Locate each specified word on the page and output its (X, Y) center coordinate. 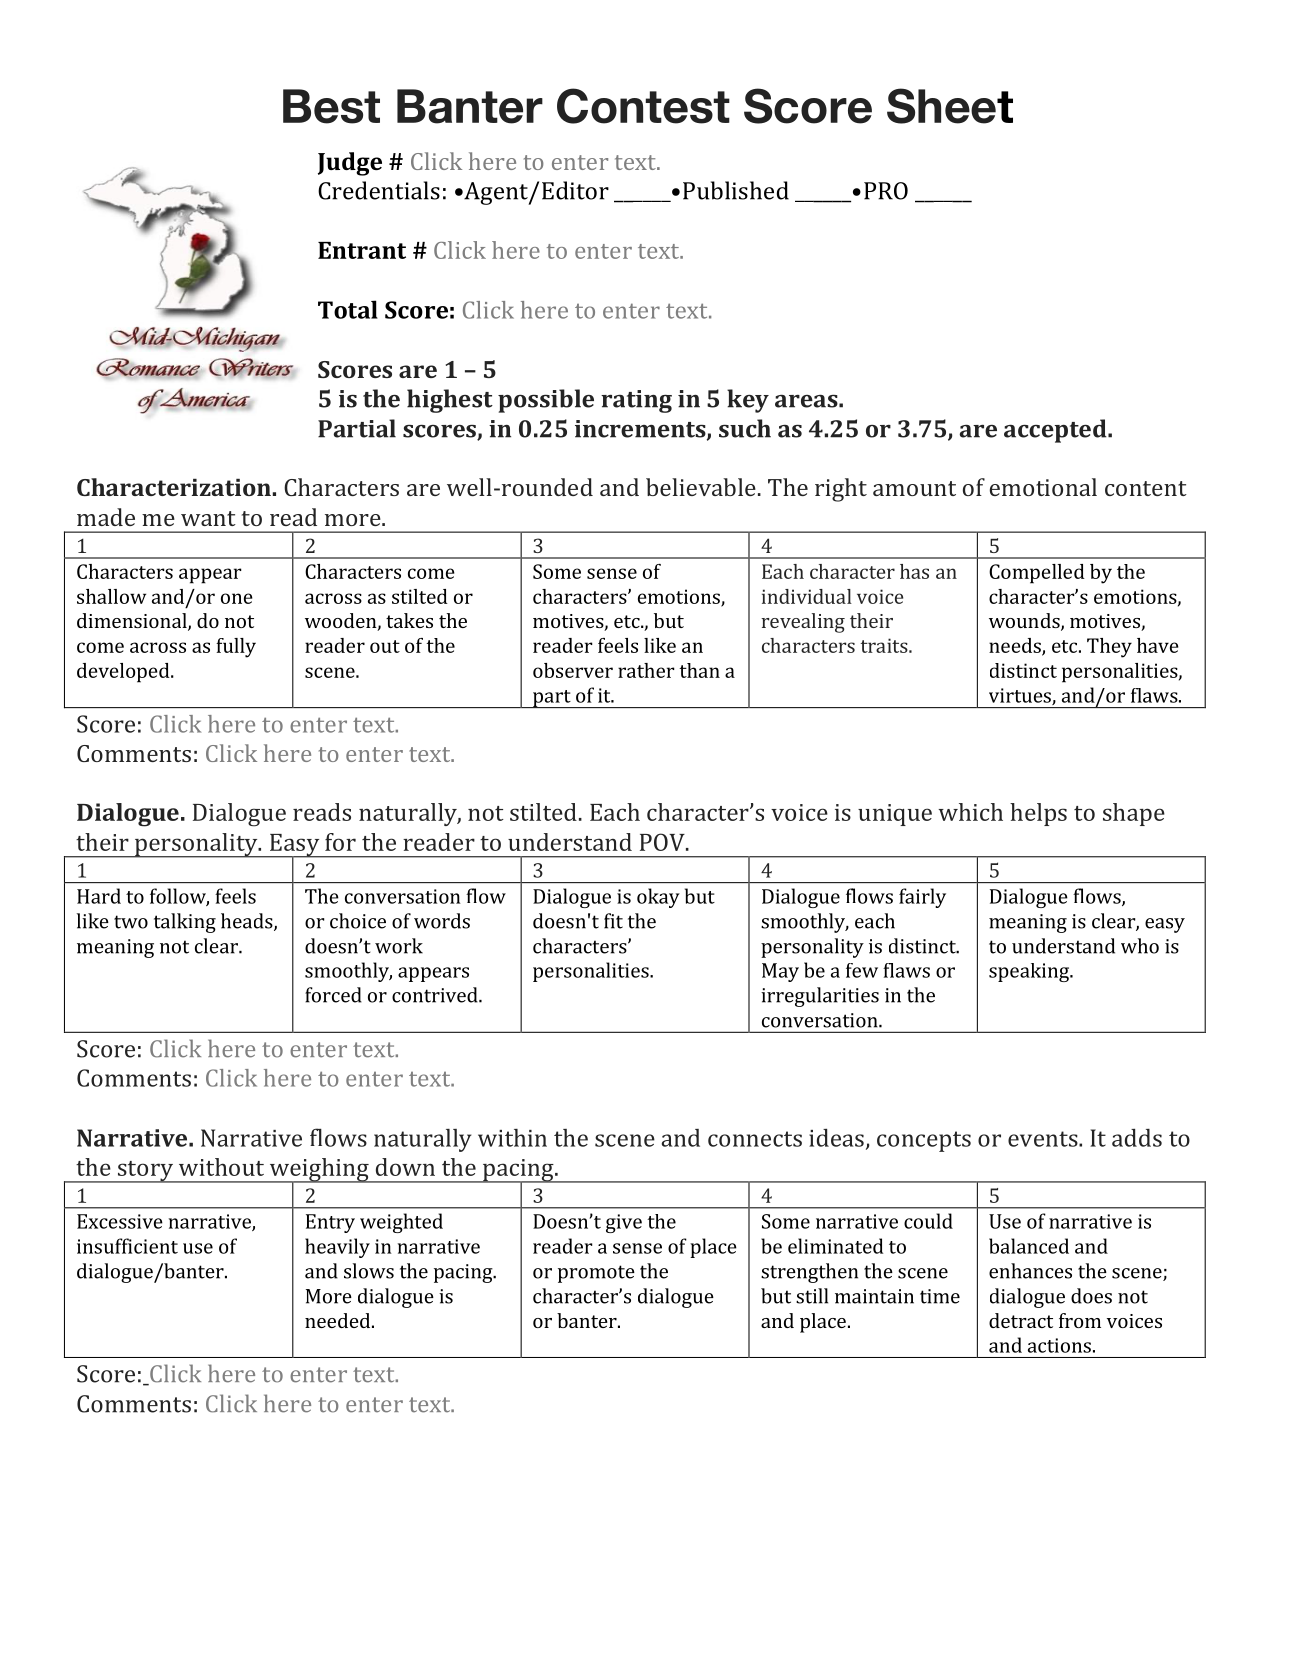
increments (641, 430)
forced (333, 995)
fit (613, 921)
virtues (1021, 696)
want (208, 518)
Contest (643, 106)
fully (236, 648)
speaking (1030, 972)
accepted (1056, 431)
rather (646, 670)
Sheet (950, 106)
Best (331, 106)
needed (339, 1320)
